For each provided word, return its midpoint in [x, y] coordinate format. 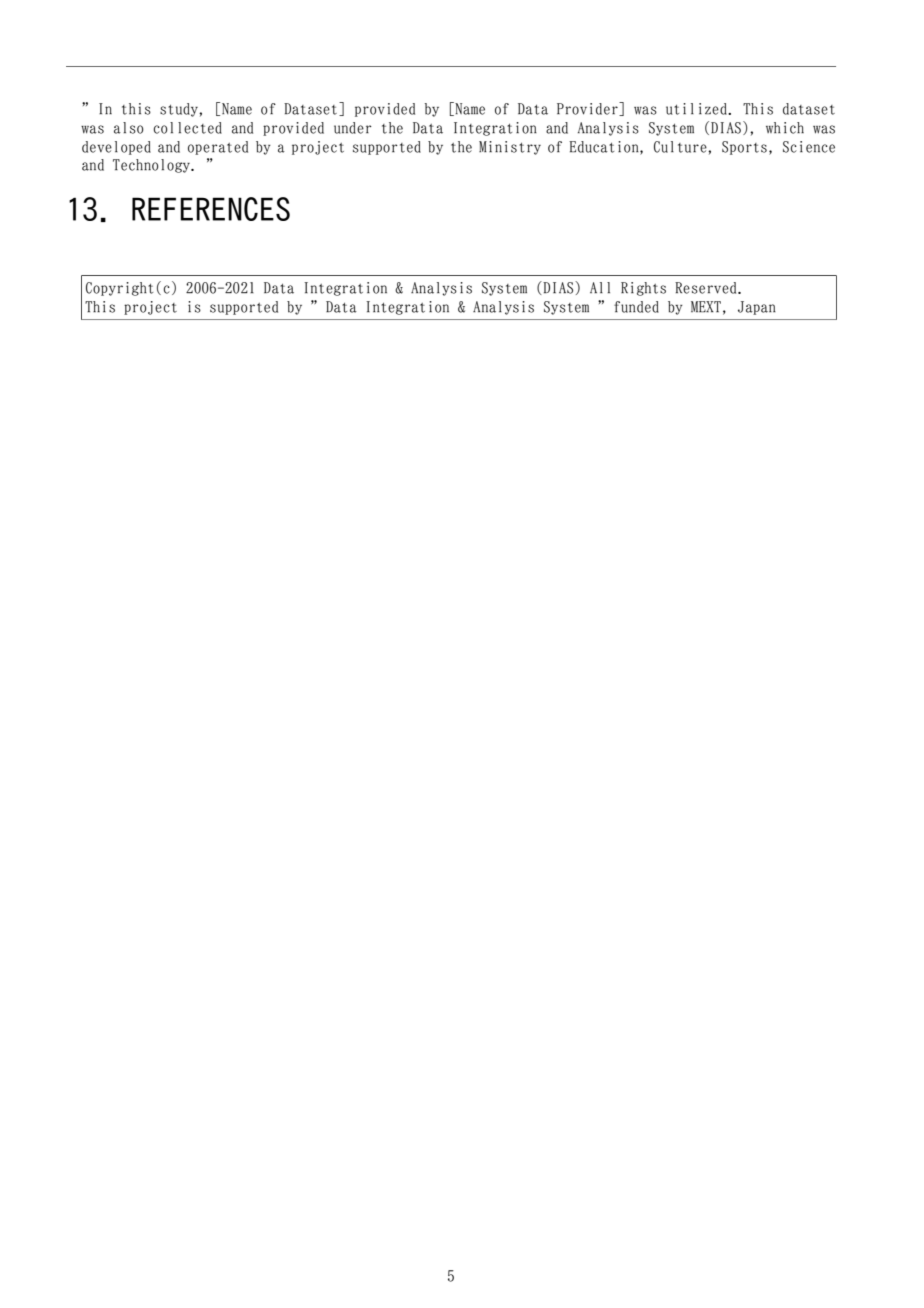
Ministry [510, 148]
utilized [697, 109]
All [600, 287]
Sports [744, 148]
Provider [588, 109]
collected [187, 128]
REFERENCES [211, 209]
